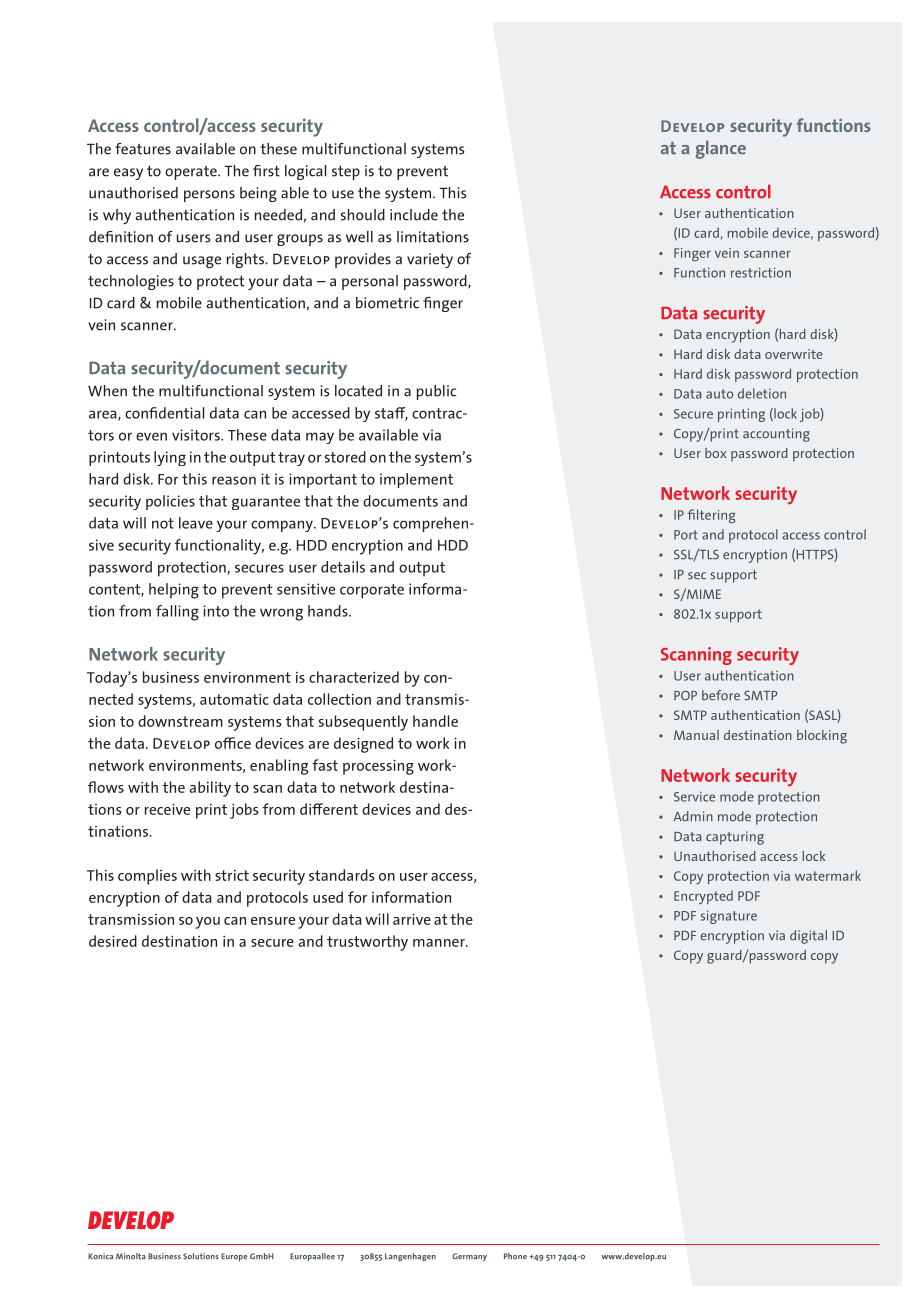 The width and height of the image is (924, 1308). Describe the element at coordinates (703, 897) in the image. I see `Encrypted` at that location.
